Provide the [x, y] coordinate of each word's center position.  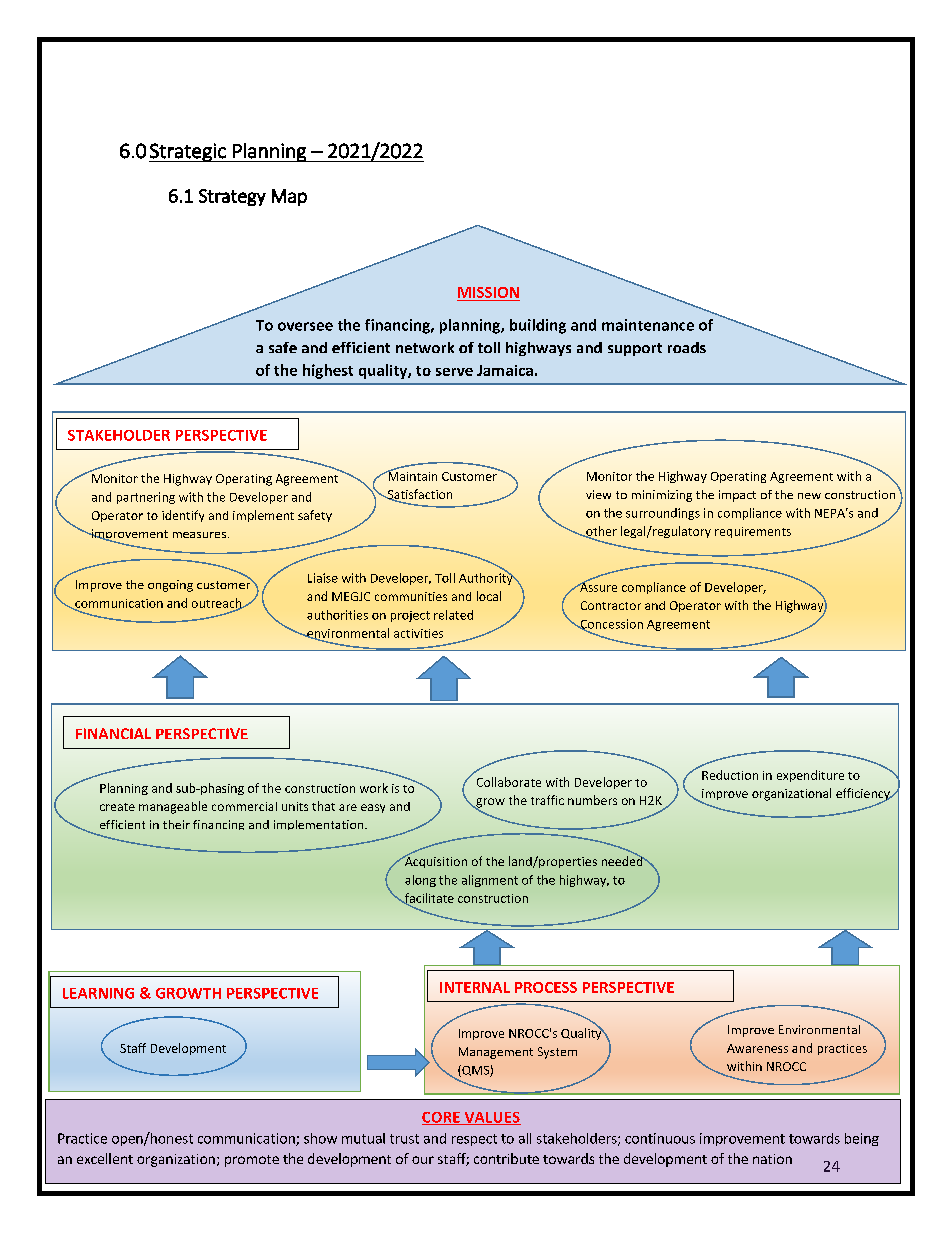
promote [252, 1161]
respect [474, 1140]
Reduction [730, 775]
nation [772, 1159]
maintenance [648, 325]
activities [418, 633]
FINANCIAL [113, 733]
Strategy [232, 197]
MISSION [488, 292]
